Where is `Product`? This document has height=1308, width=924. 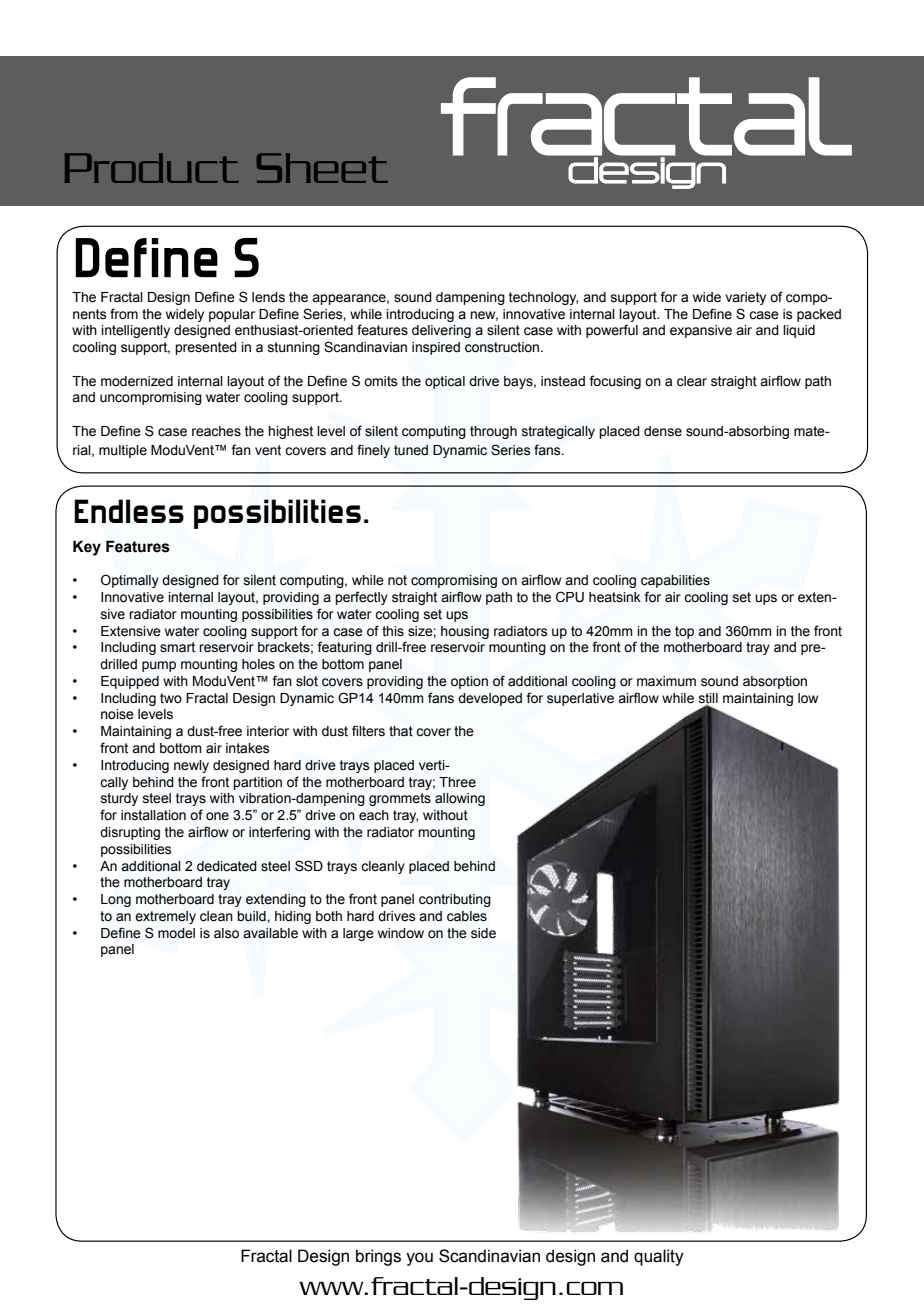
Product is located at coordinates (151, 168).
